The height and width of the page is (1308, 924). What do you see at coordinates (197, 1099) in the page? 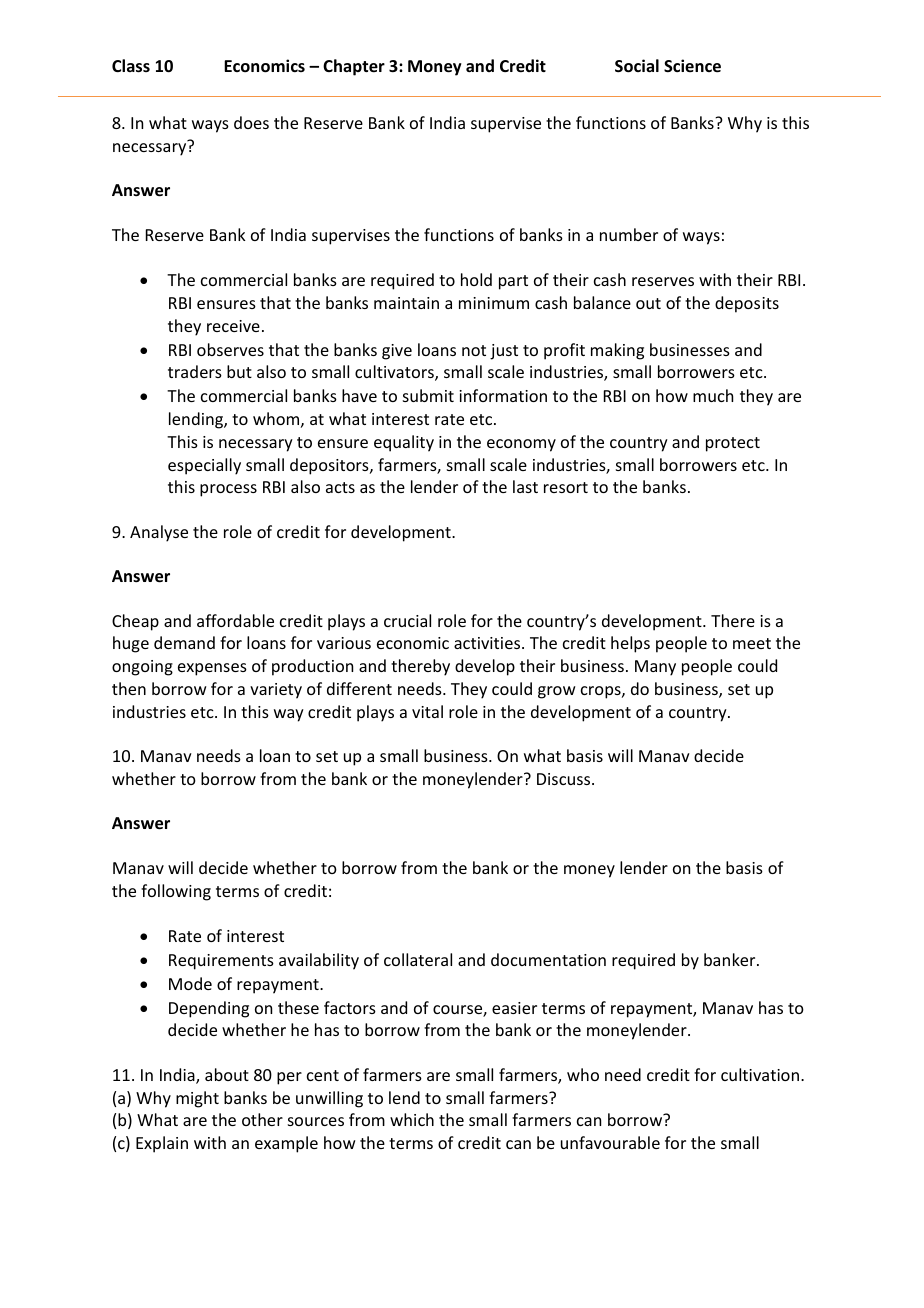
I see `might` at bounding box center [197, 1099].
